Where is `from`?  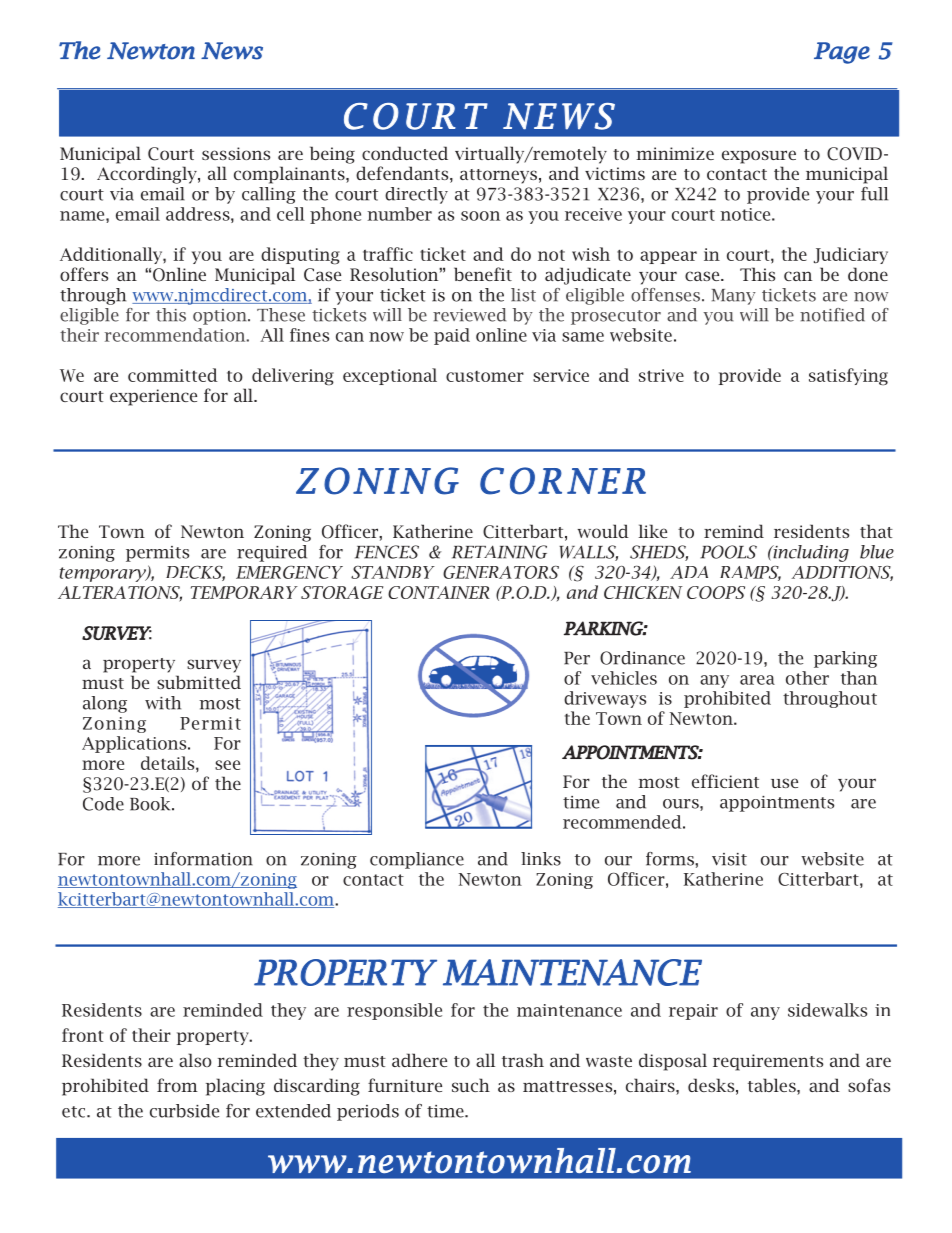 from is located at coordinates (177, 1085).
